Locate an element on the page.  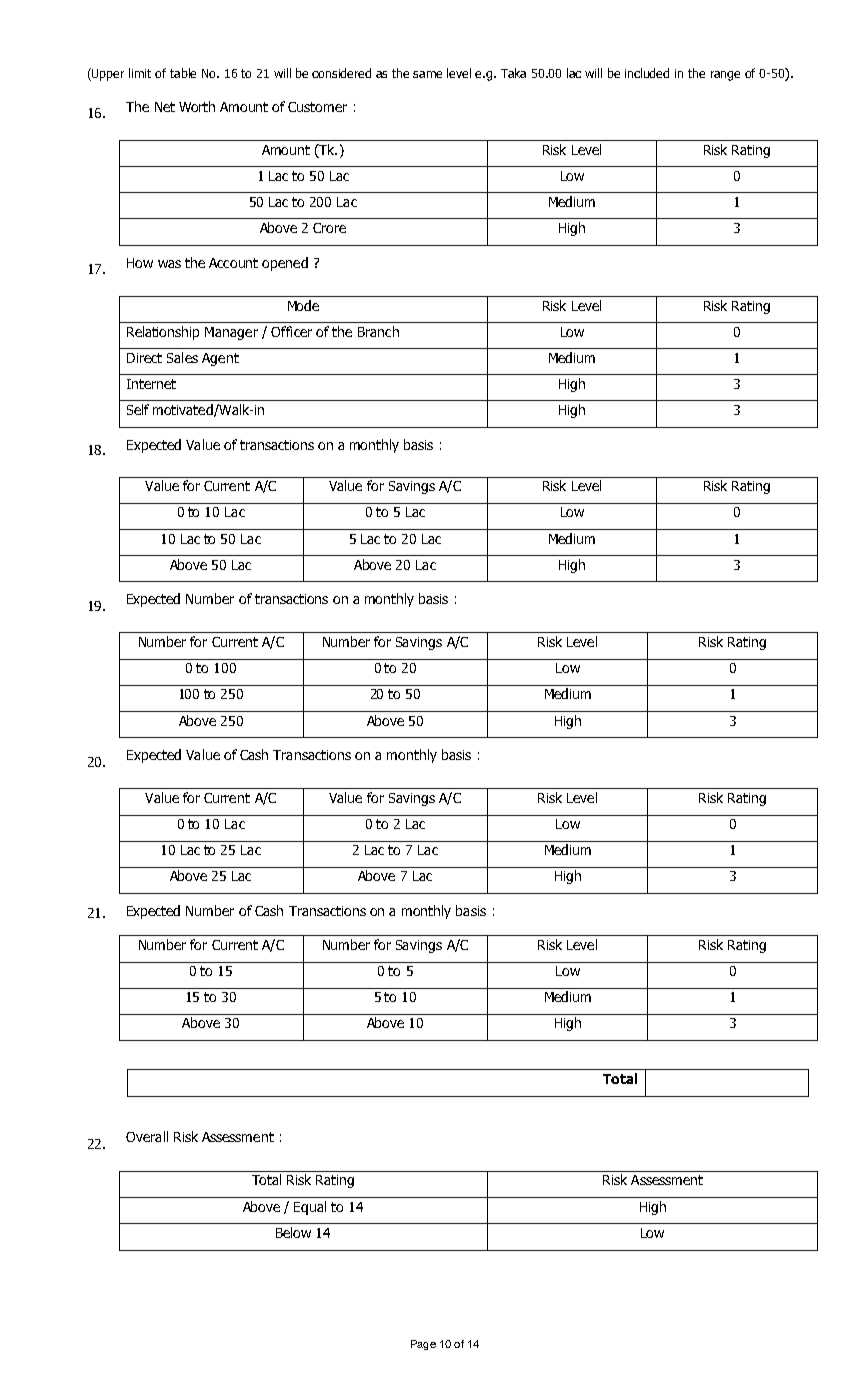
Officer is located at coordinates (291, 331).
